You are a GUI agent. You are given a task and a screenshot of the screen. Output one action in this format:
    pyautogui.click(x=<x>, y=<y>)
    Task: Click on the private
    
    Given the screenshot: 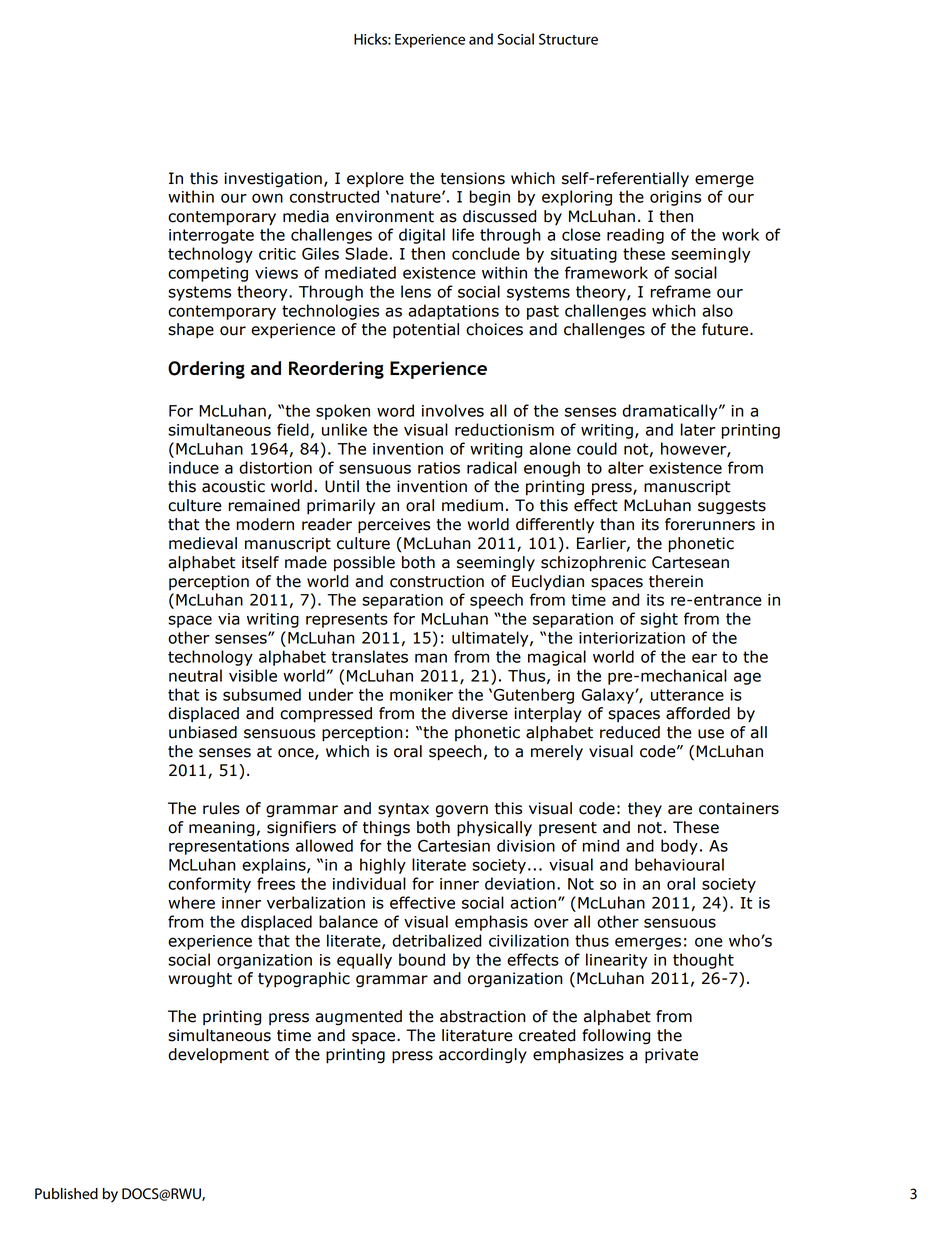 What is the action you would take?
    pyautogui.click(x=671, y=1056)
